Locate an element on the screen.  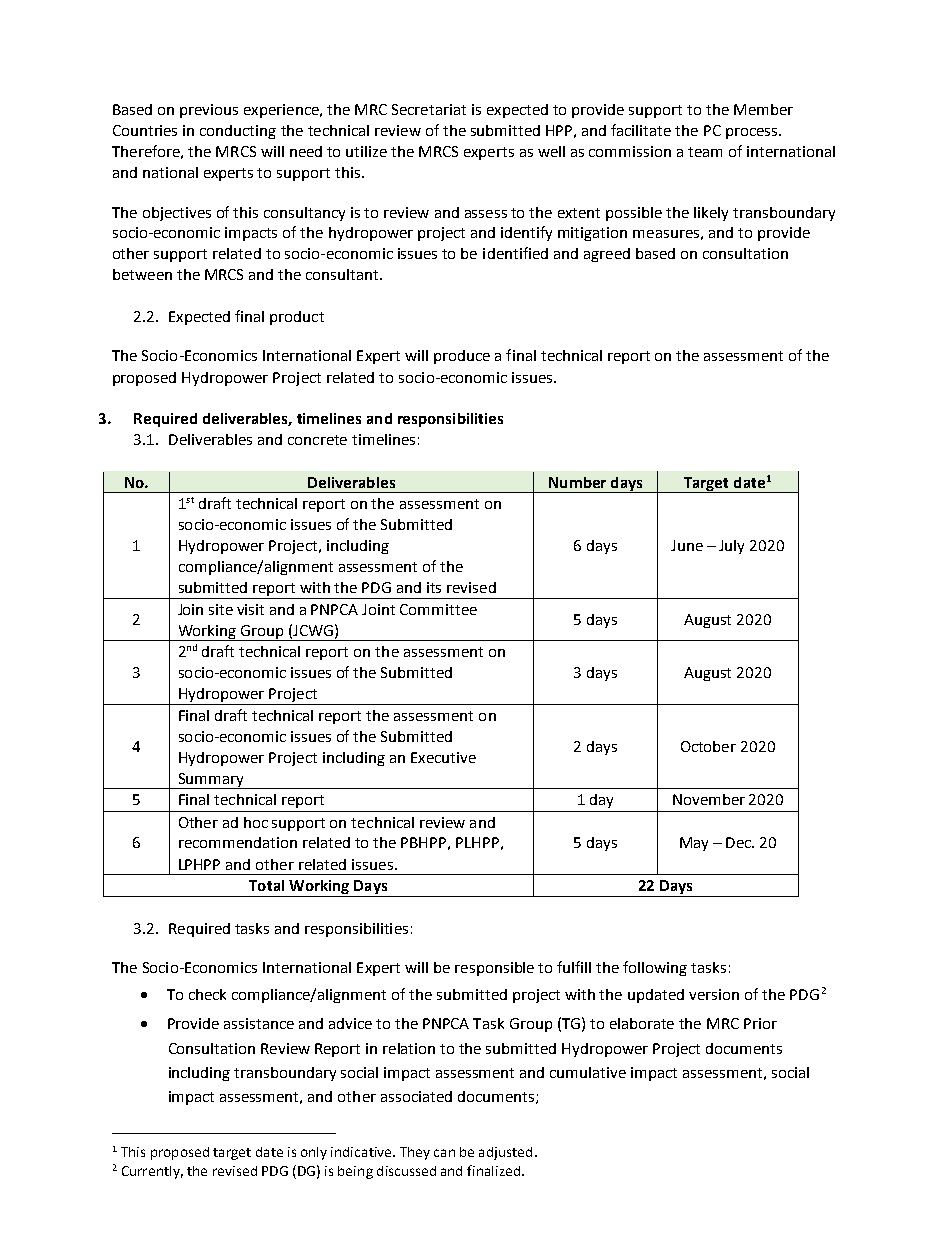
Committee is located at coordinates (438, 609).
